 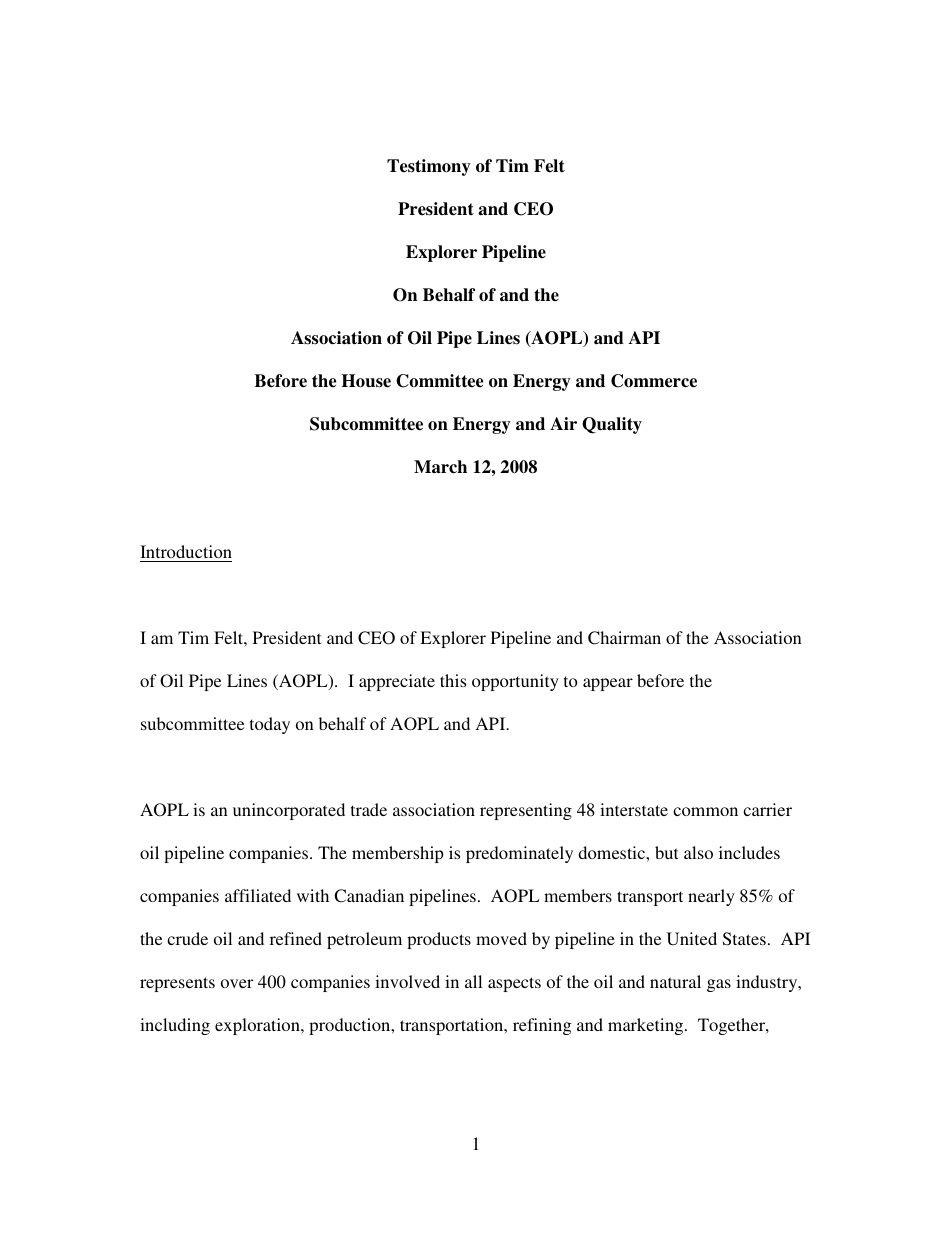 I want to click on over, so click(x=237, y=983).
